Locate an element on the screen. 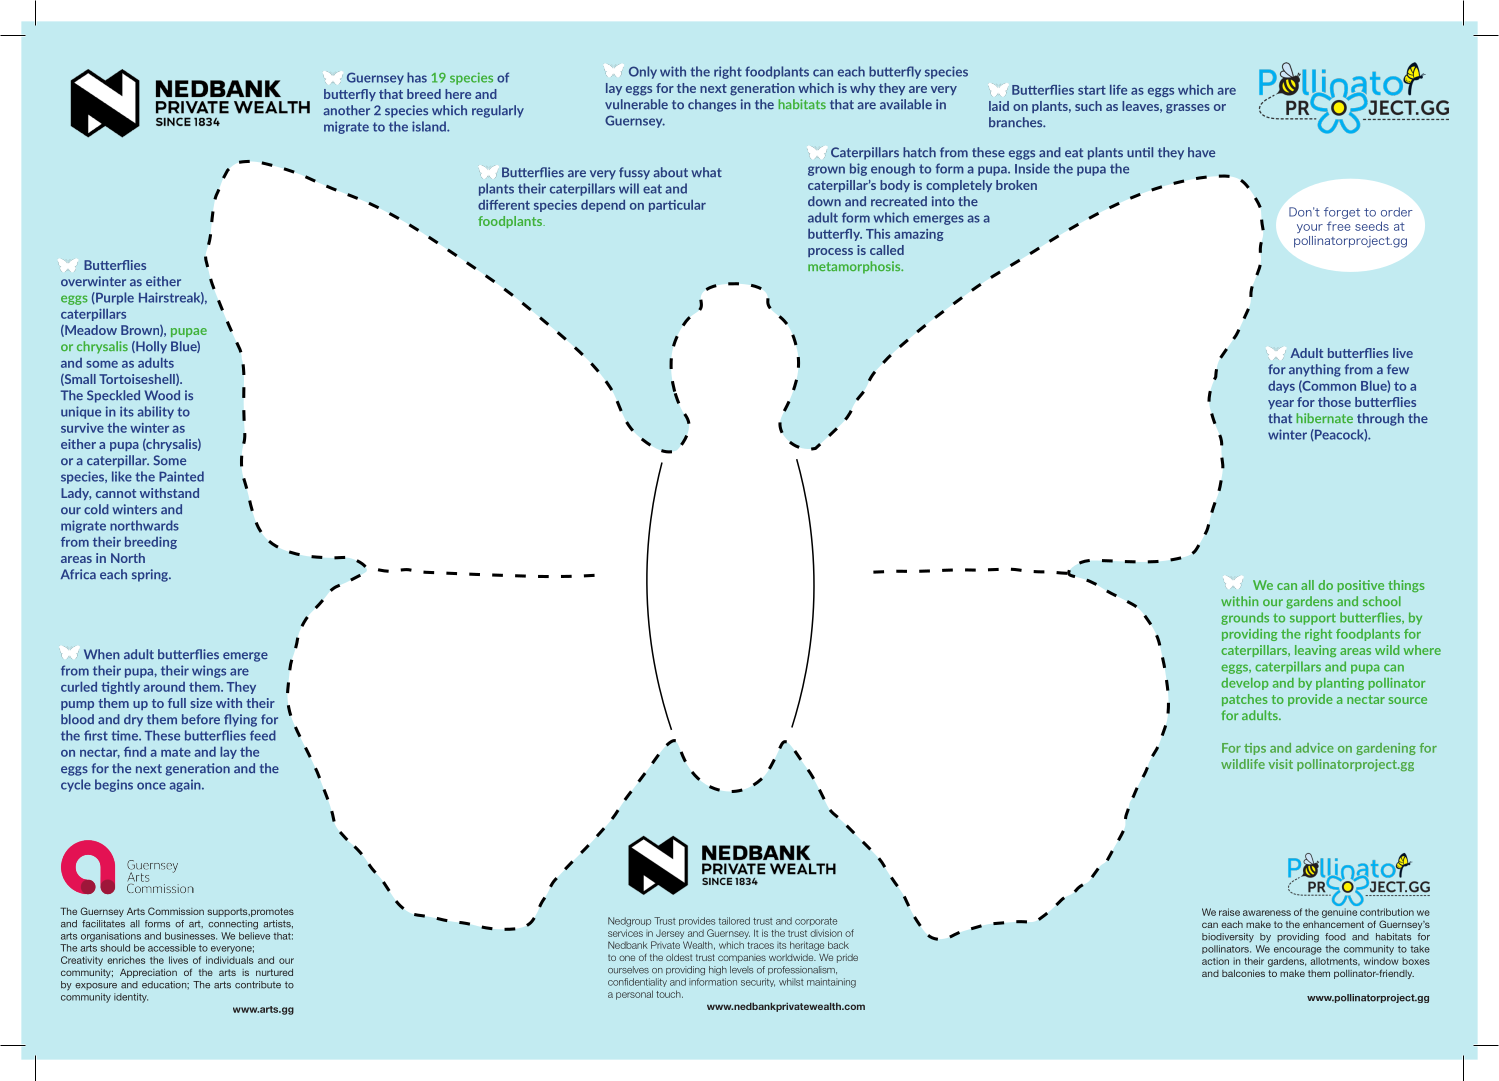  levels is located at coordinates (741, 970).
